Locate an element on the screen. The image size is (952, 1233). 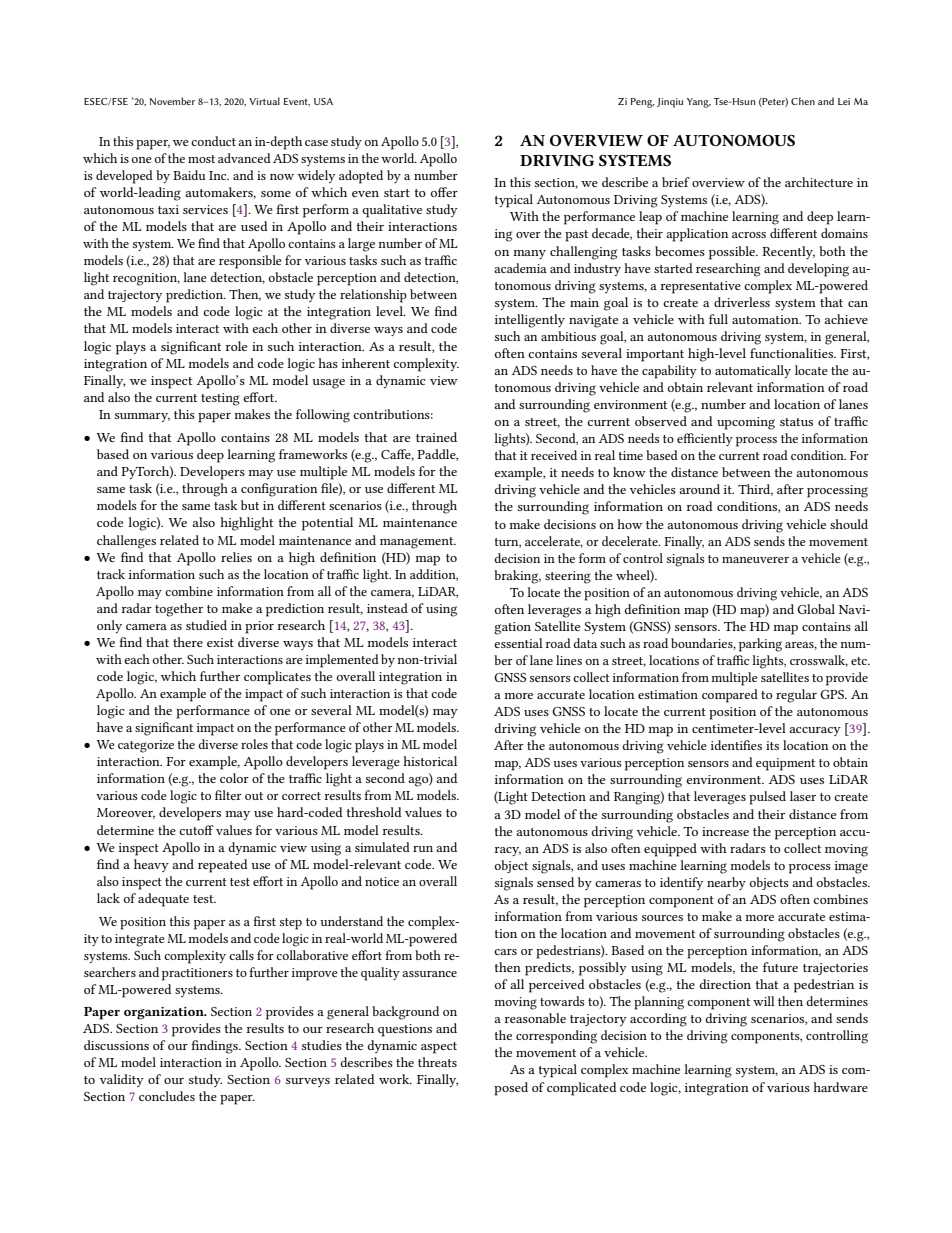
Chen is located at coordinates (803, 101).
